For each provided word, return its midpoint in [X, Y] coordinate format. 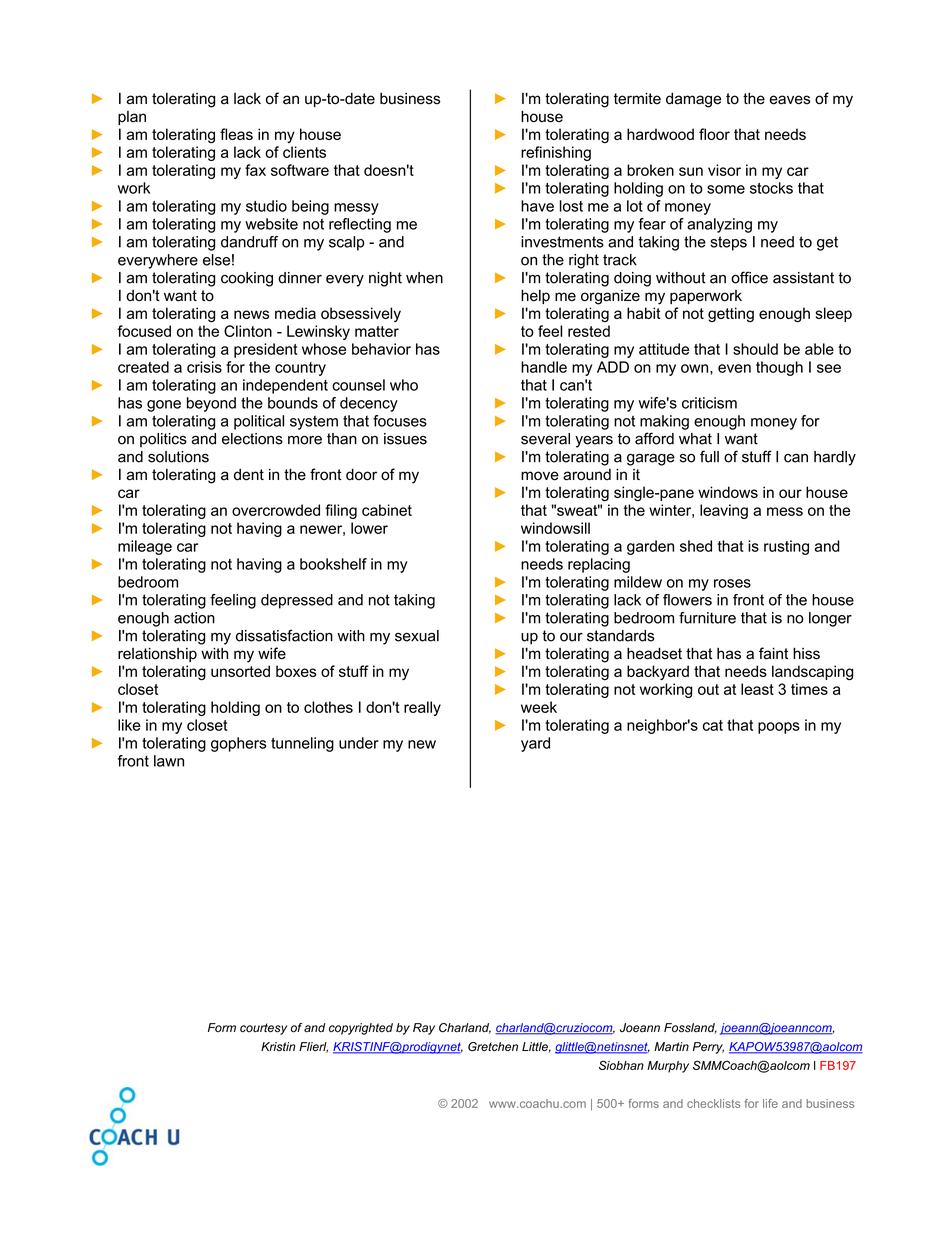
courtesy [263, 1029]
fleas [236, 134]
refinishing [556, 153]
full [709, 456]
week [539, 707]
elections [252, 439]
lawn [169, 761]
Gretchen [493, 1047]
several [545, 439]
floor [714, 134]
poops [779, 728]
